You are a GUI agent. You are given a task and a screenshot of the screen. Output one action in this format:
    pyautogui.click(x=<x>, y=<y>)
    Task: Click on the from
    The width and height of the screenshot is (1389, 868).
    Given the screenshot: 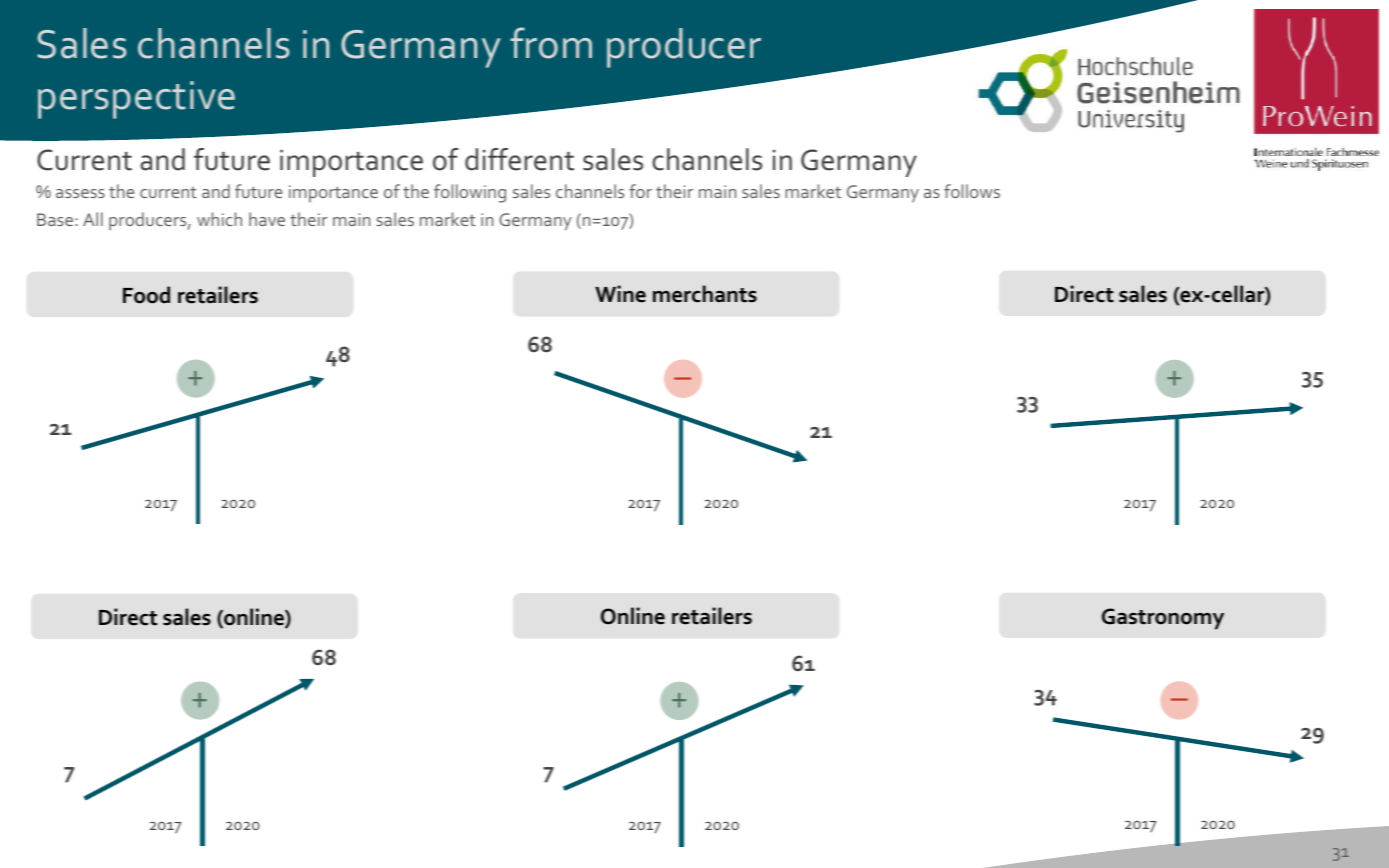 What is the action you would take?
    pyautogui.click(x=551, y=43)
